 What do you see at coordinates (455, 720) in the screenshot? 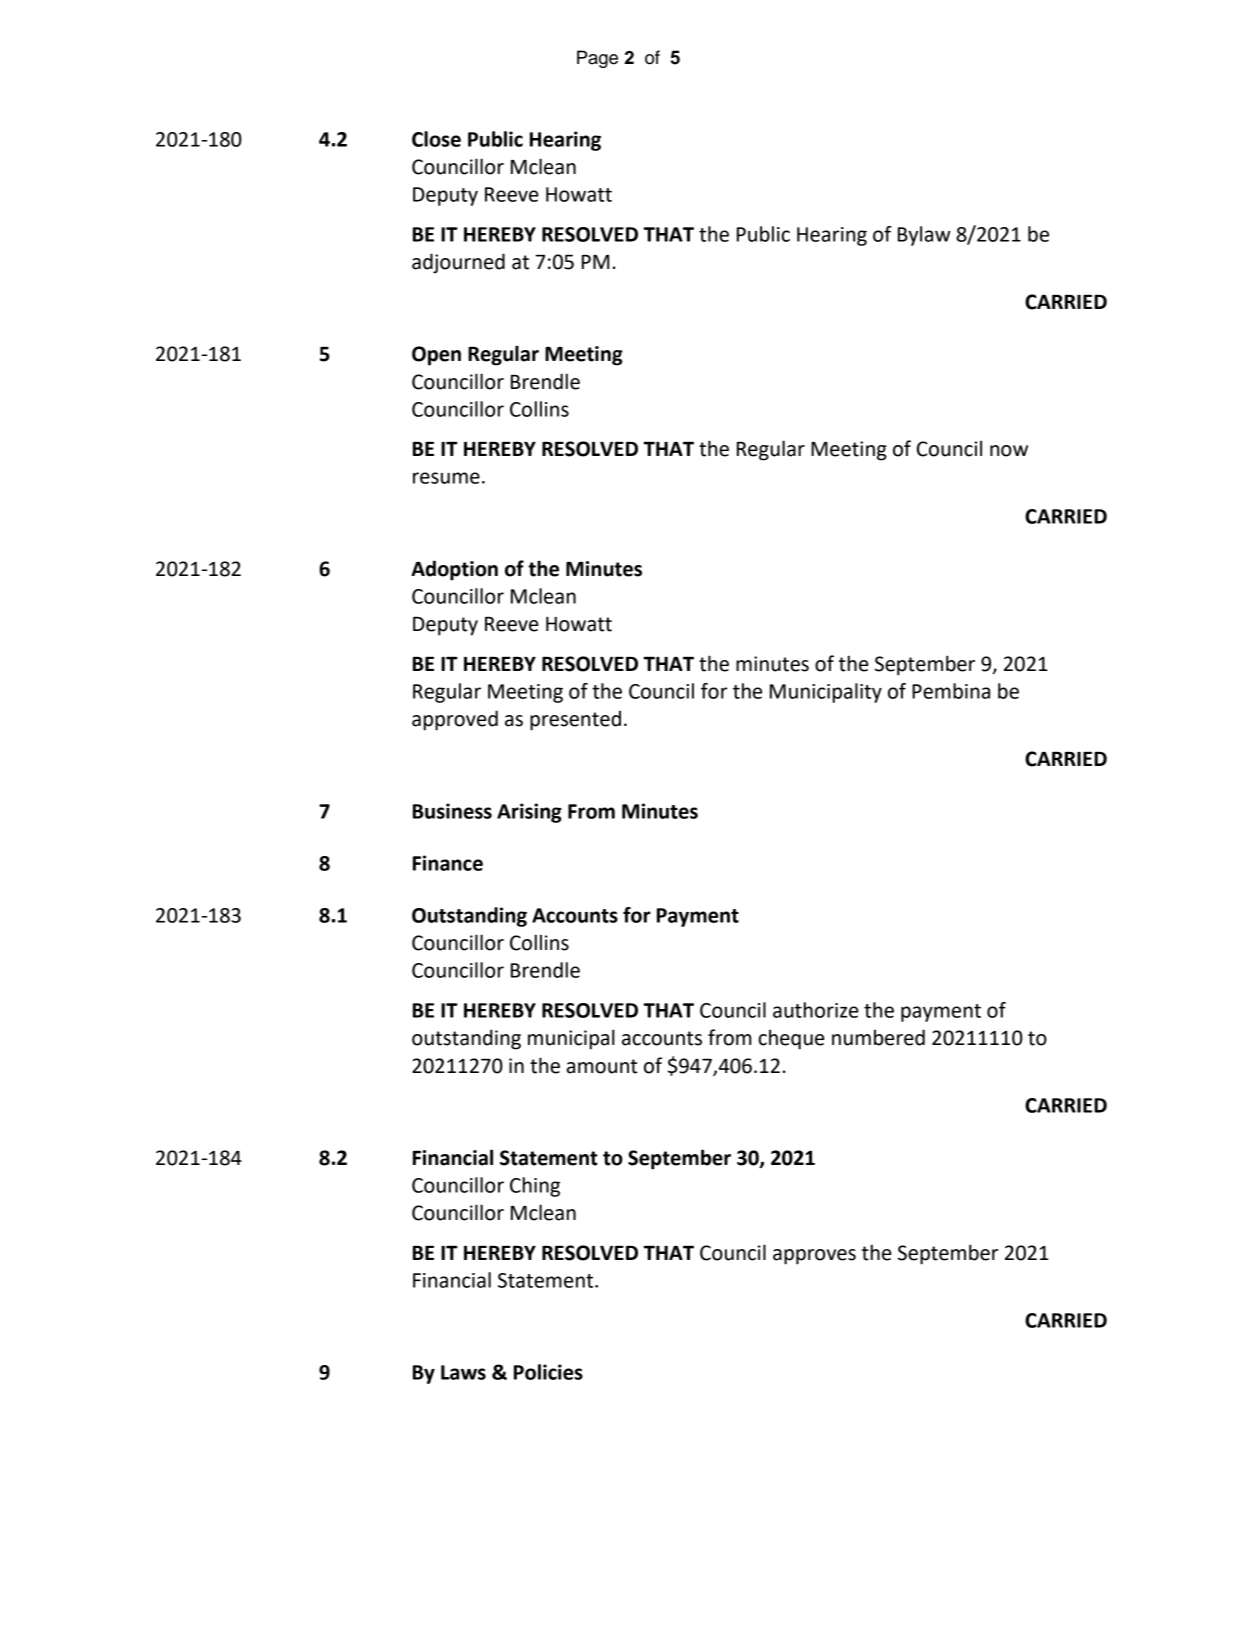
I see `approved` at bounding box center [455, 720].
